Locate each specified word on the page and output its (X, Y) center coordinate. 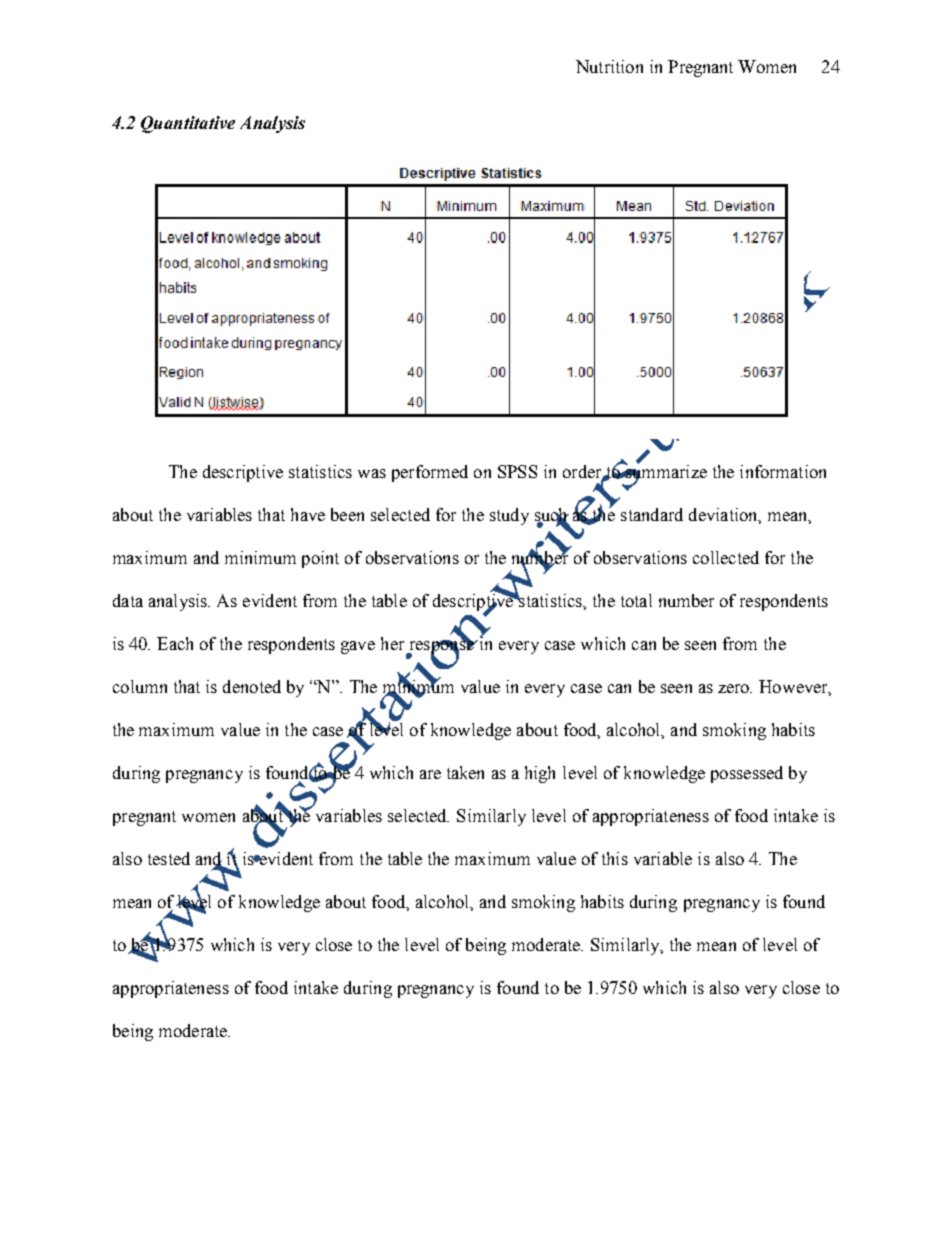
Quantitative (188, 124)
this (615, 858)
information (783, 471)
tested (169, 858)
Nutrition (609, 66)
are (430, 774)
